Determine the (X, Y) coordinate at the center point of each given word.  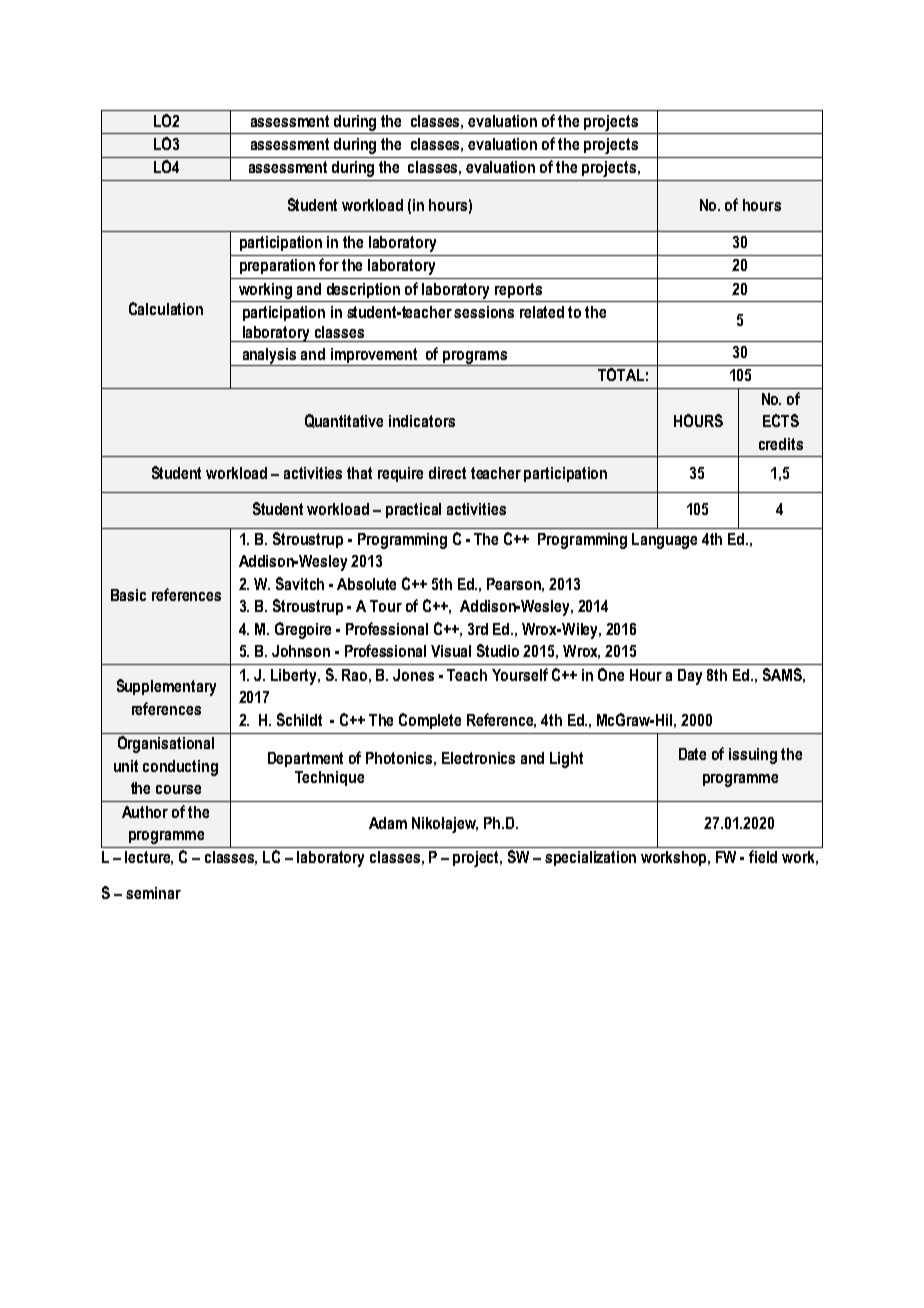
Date (692, 754)
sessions (484, 312)
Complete (430, 721)
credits (781, 444)
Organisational (166, 744)
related (542, 312)
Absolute (366, 584)
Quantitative (344, 421)
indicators (422, 421)
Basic (128, 595)
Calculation (166, 308)
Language (664, 541)
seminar (153, 893)
